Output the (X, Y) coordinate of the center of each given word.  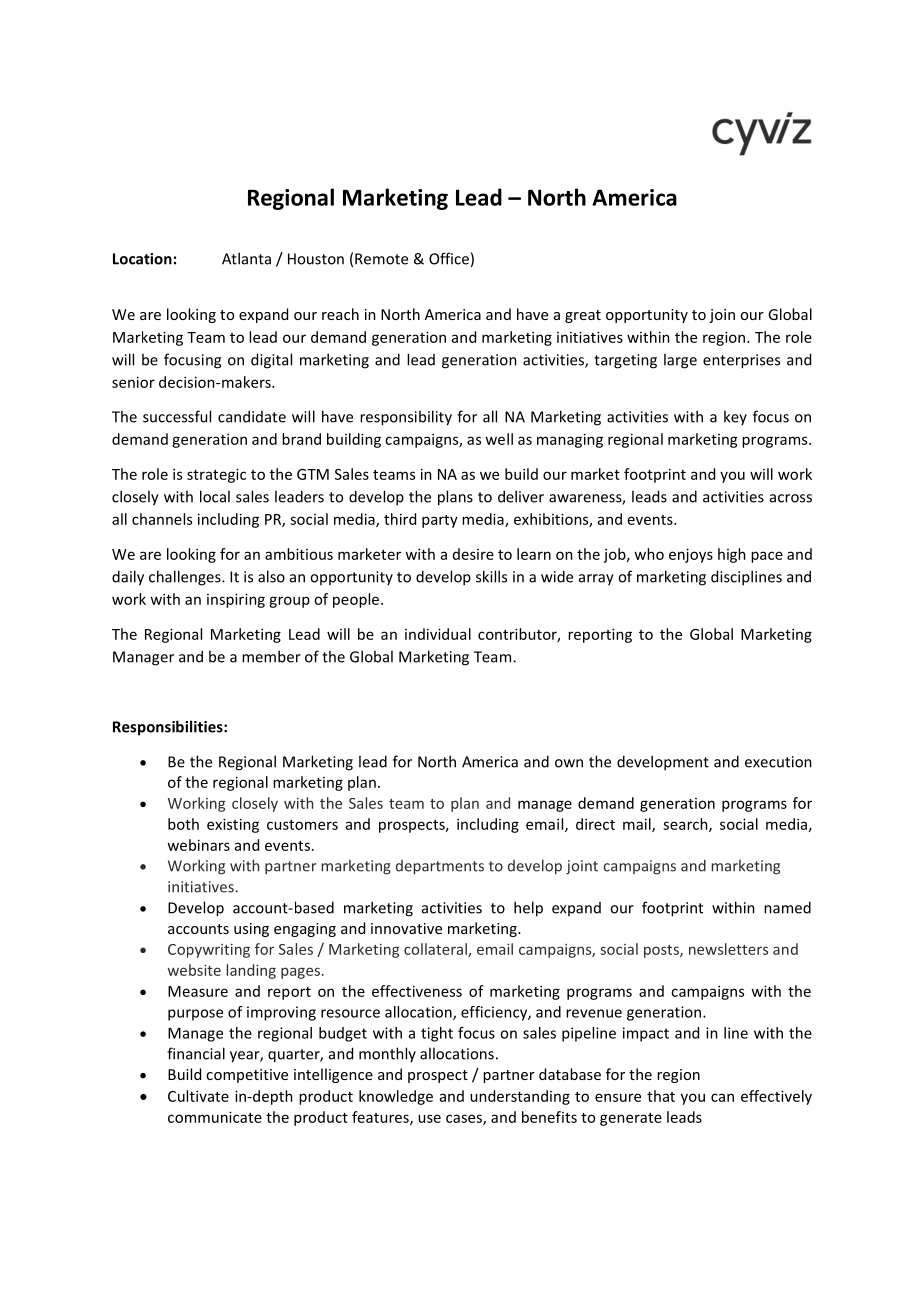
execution (778, 762)
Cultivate (198, 1096)
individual (438, 634)
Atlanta (246, 258)
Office (449, 258)
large (680, 361)
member (271, 656)
